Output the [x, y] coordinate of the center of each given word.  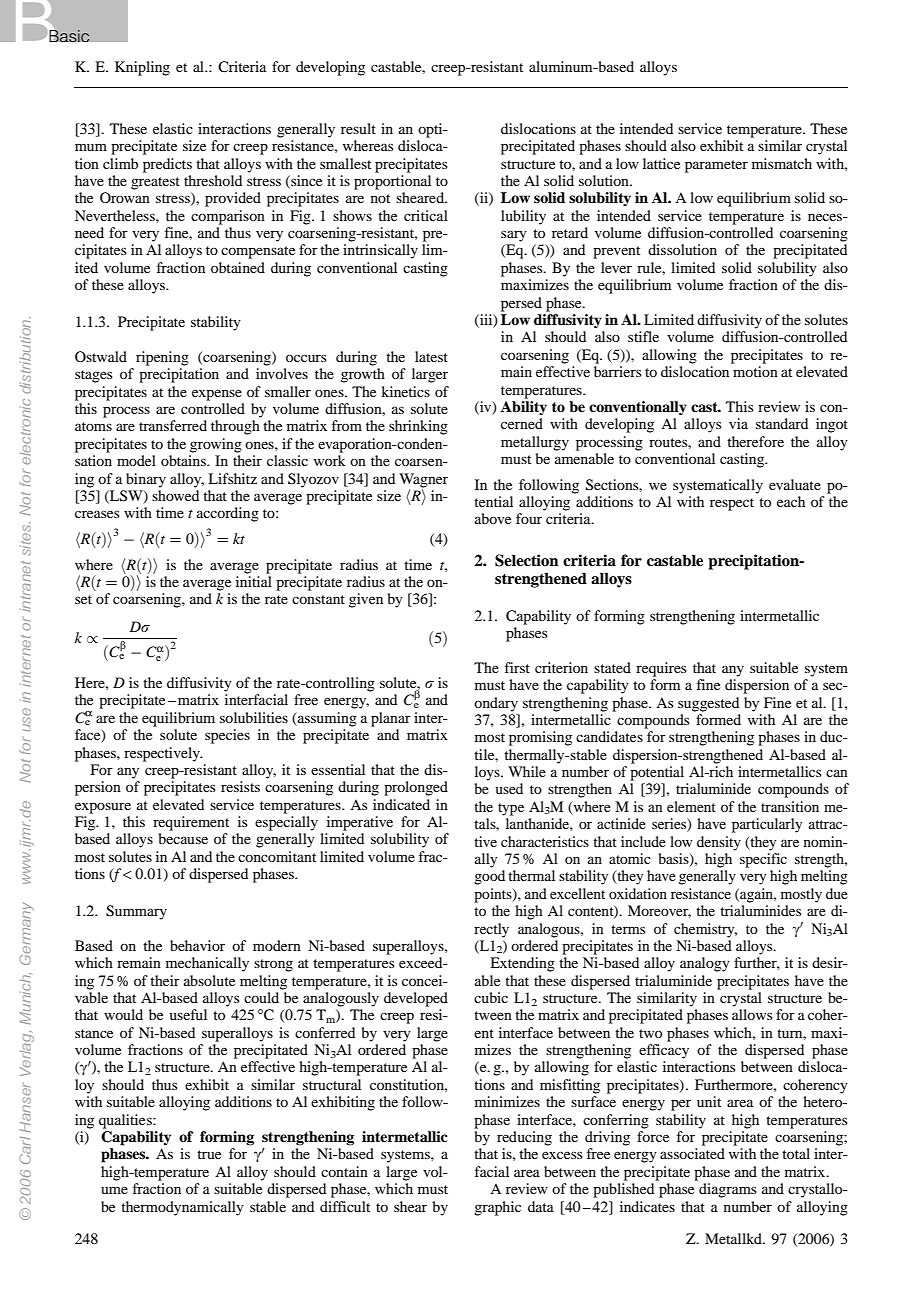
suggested [708, 704]
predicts [167, 165]
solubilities [254, 717]
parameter [716, 166]
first [517, 667]
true [209, 1154]
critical [426, 215]
